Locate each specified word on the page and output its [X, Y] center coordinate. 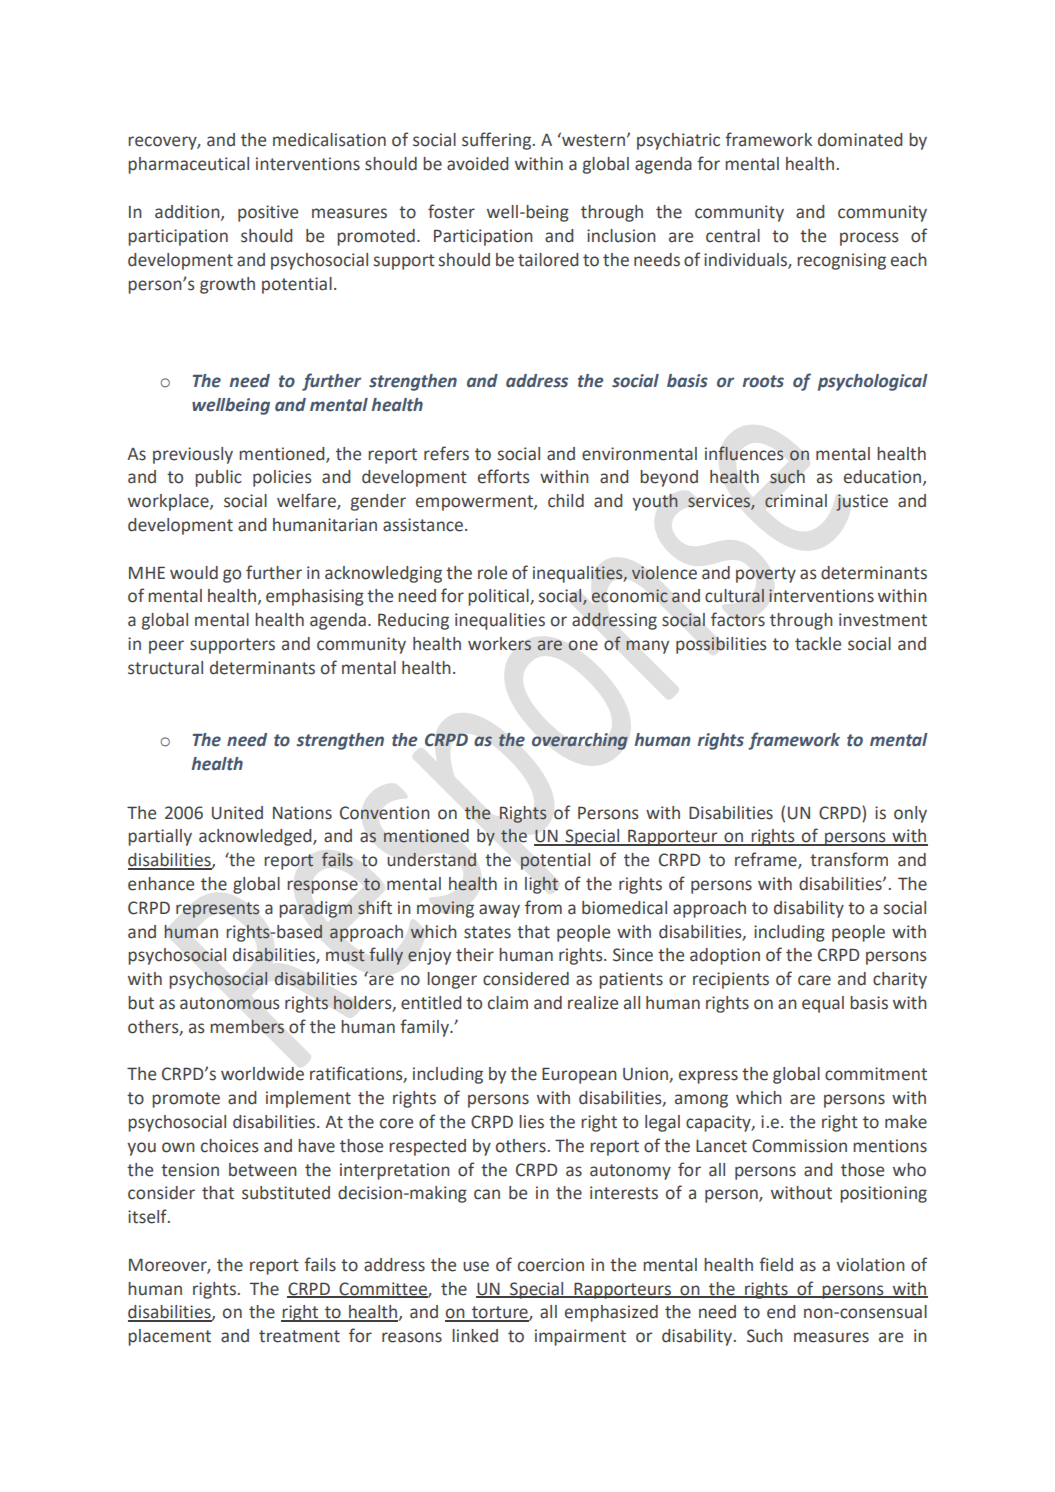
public [218, 478]
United [237, 813]
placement [169, 1337]
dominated [860, 140]
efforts [504, 476]
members [247, 1026]
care [814, 980]
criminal [796, 501]
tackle [818, 644]
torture [500, 1313]
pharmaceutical [188, 165]
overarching [580, 741]
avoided [477, 164]
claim [508, 1003]
